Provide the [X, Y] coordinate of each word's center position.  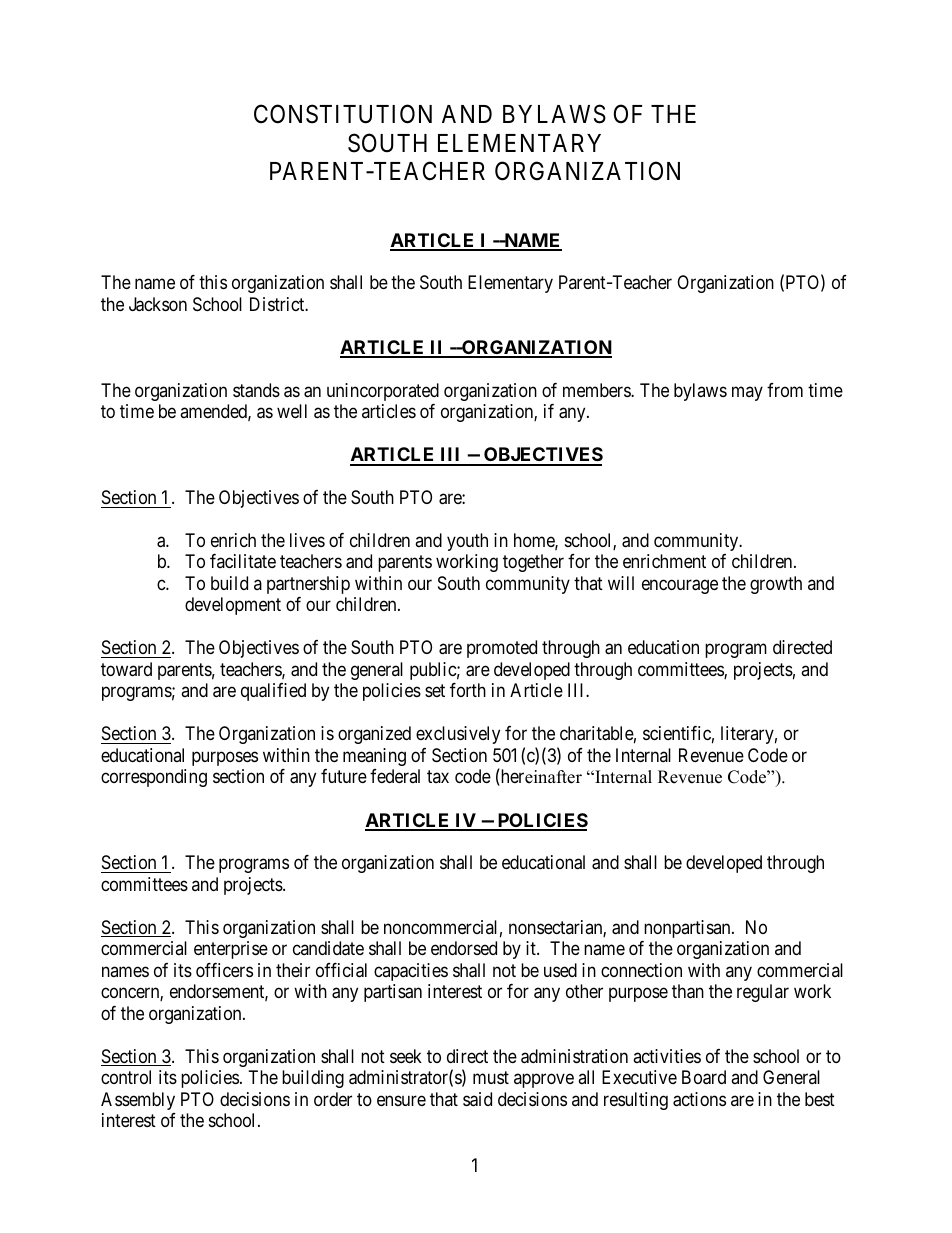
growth [776, 585]
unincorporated [383, 392]
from [785, 390]
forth [468, 690]
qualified [273, 692]
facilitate [243, 561]
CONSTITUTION [343, 114]
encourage [680, 586]
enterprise [231, 950]
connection [641, 970]
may [747, 393]
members [597, 390]
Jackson [158, 304]
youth [467, 542]
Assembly [138, 1101]
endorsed [464, 948]
